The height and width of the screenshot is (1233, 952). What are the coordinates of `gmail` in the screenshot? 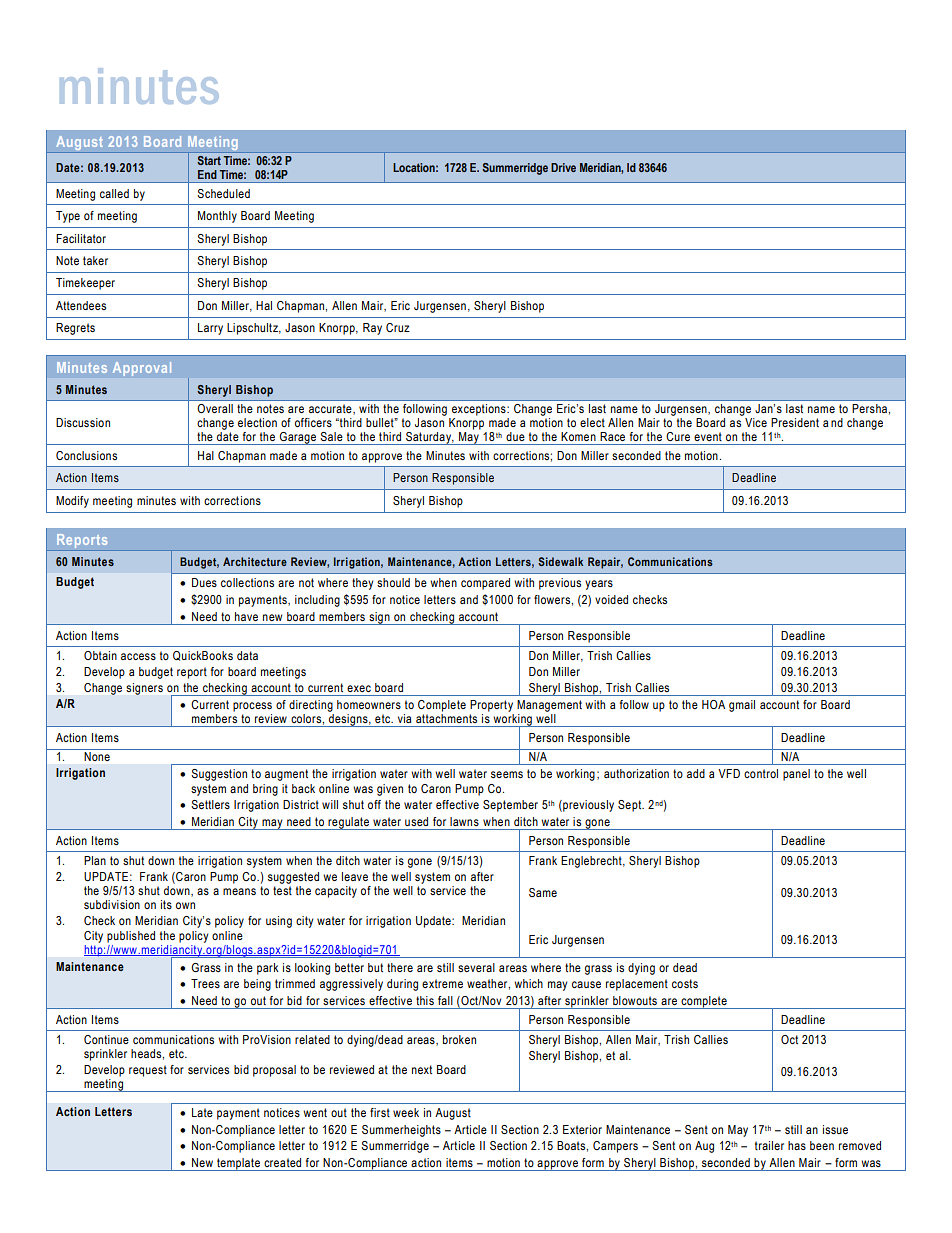 It's located at (742, 706).
